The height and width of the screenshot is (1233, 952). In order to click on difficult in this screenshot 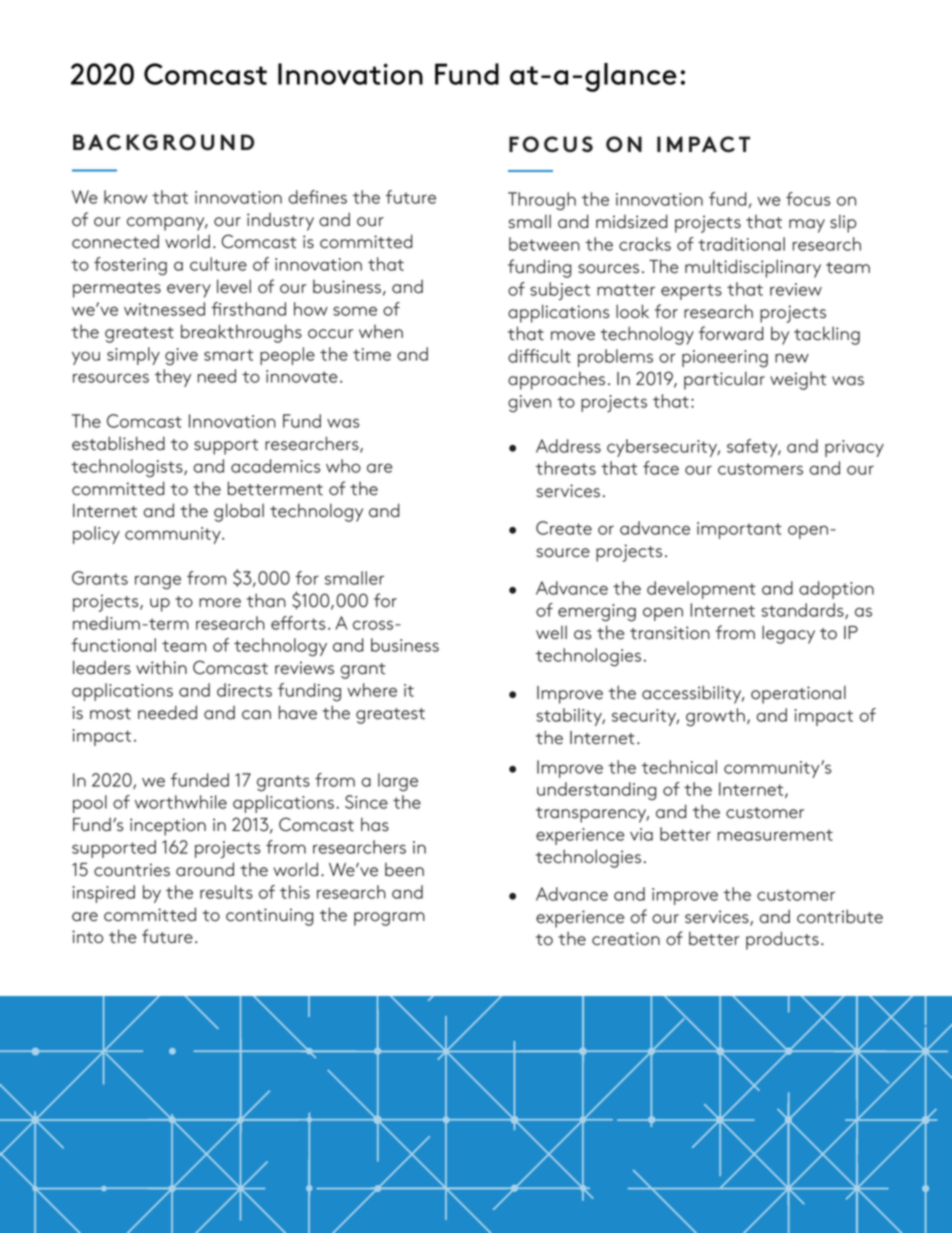, I will do `click(539, 356)`.
